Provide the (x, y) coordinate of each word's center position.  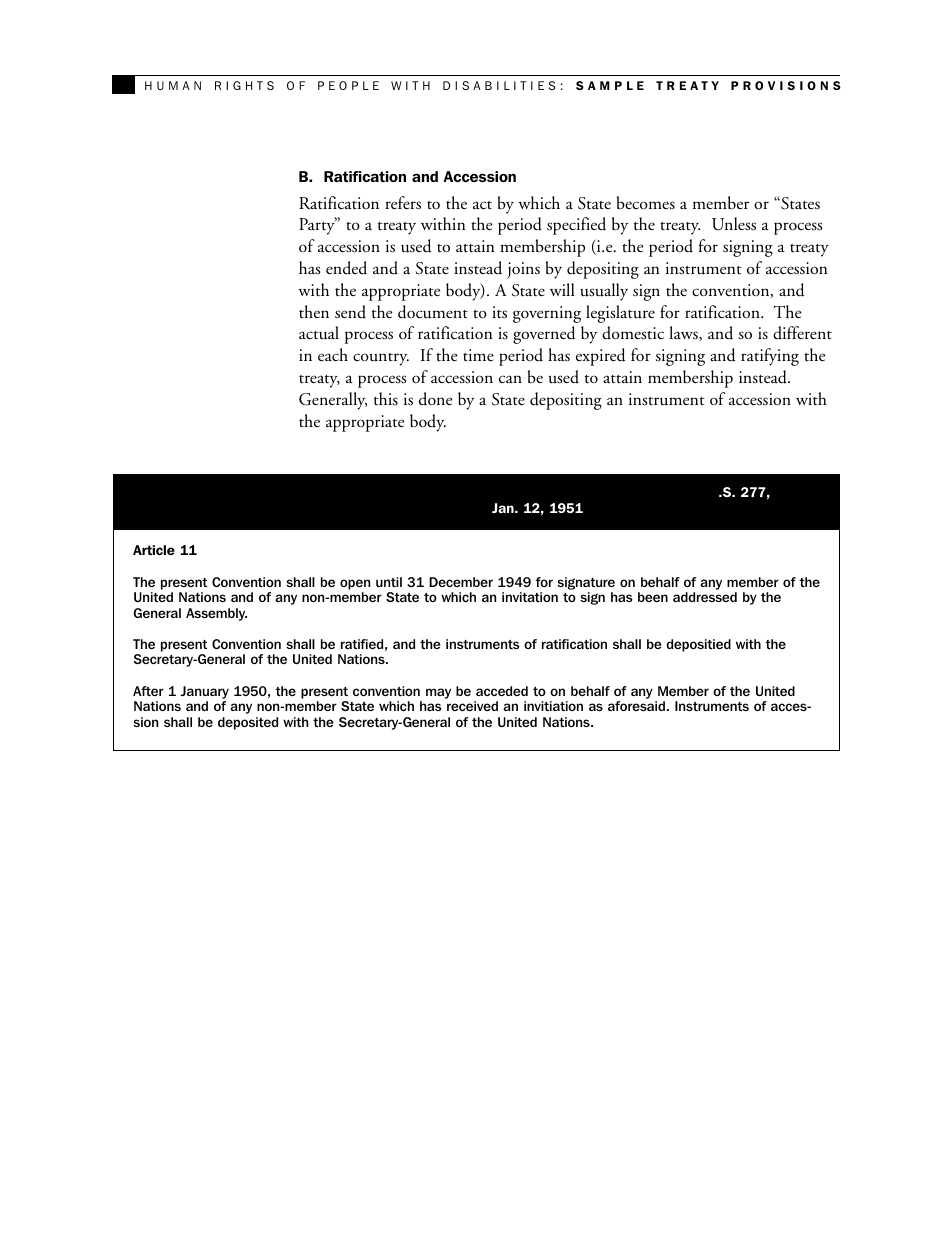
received (472, 706)
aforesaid (636, 706)
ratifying (770, 357)
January (204, 692)
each (333, 355)
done (435, 399)
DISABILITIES (499, 85)
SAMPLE (610, 85)
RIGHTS (244, 85)
